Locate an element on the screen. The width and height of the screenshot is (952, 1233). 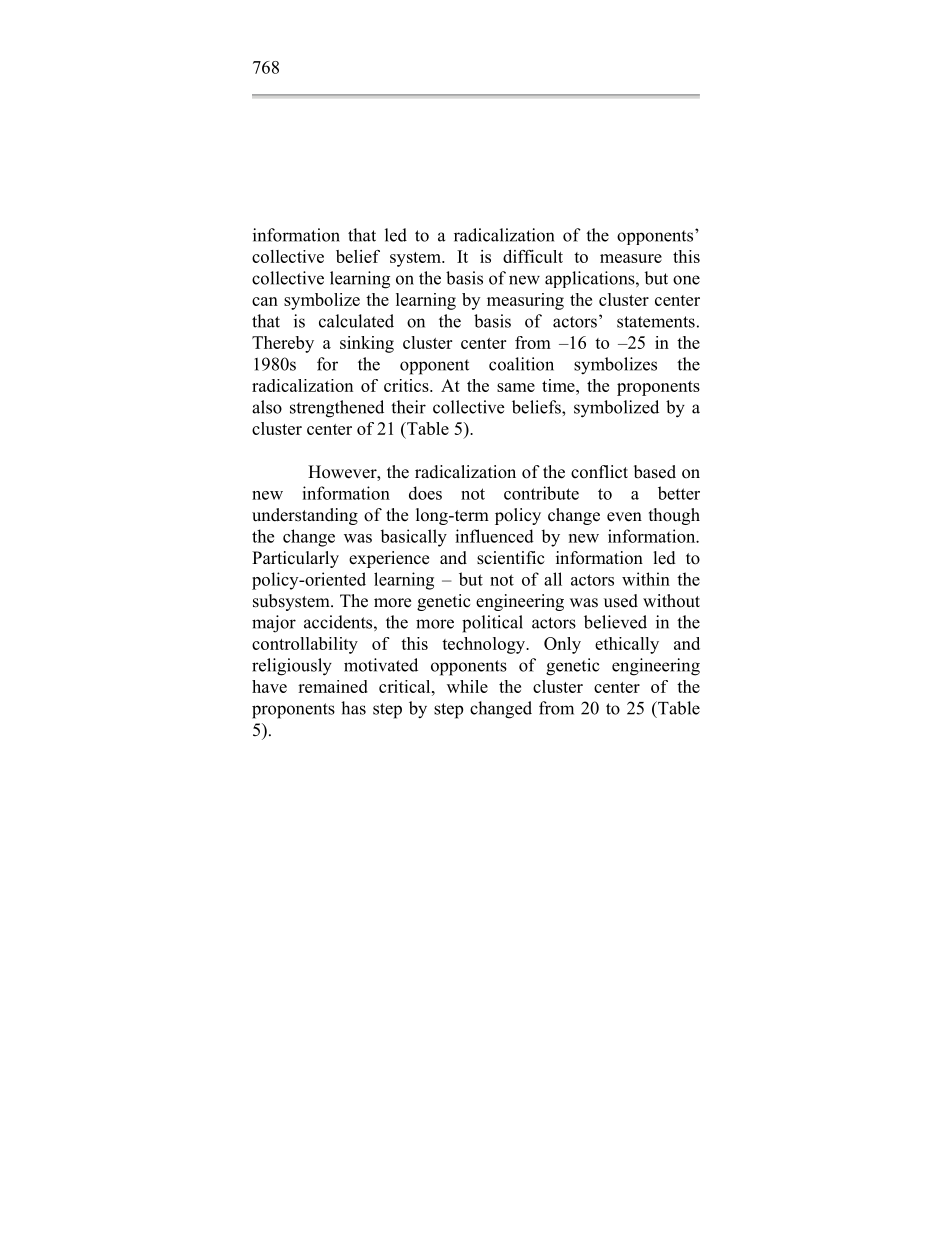
does is located at coordinates (425, 493).
